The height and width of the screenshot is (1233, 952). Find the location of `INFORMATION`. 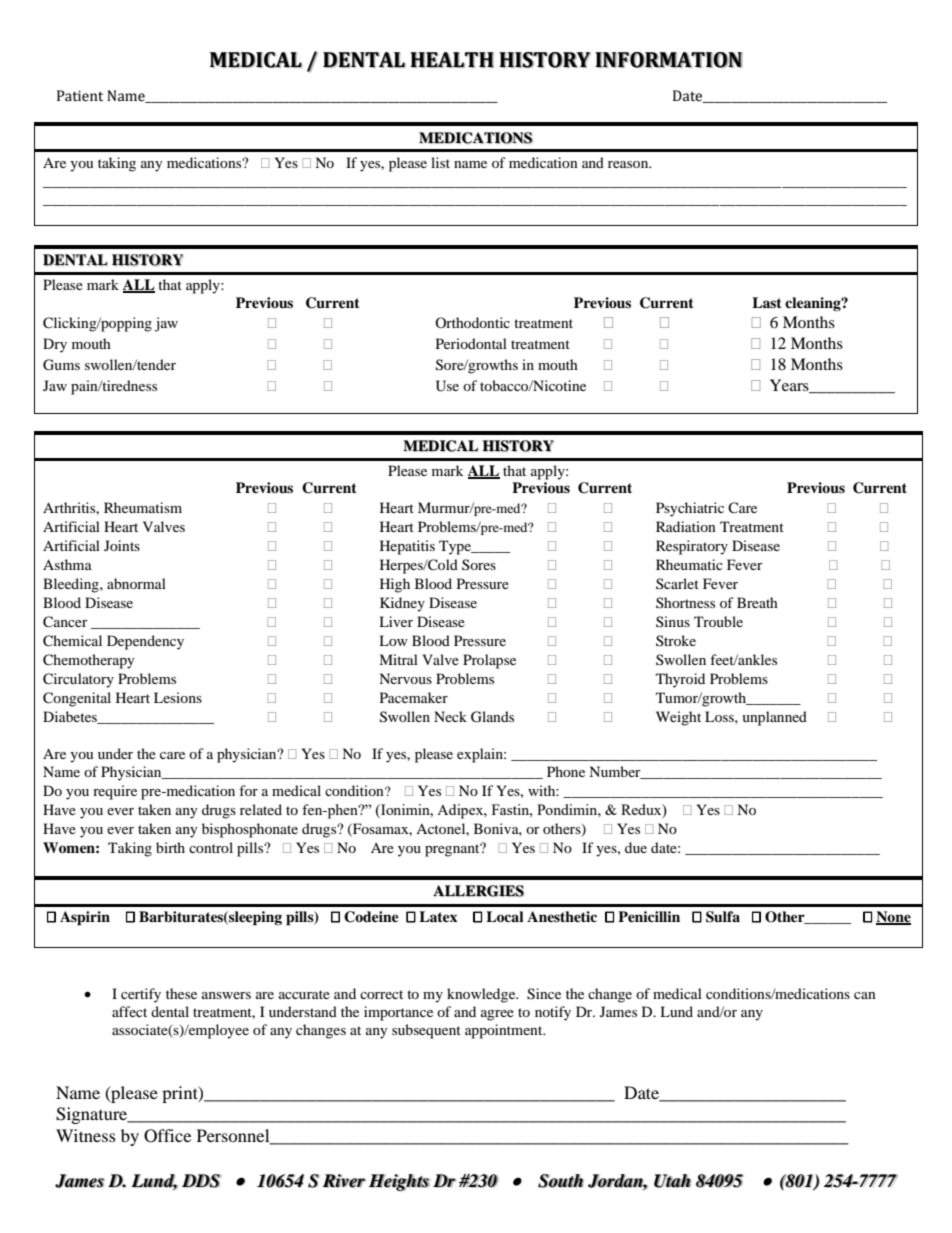

INFORMATION is located at coordinates (669, 60).
